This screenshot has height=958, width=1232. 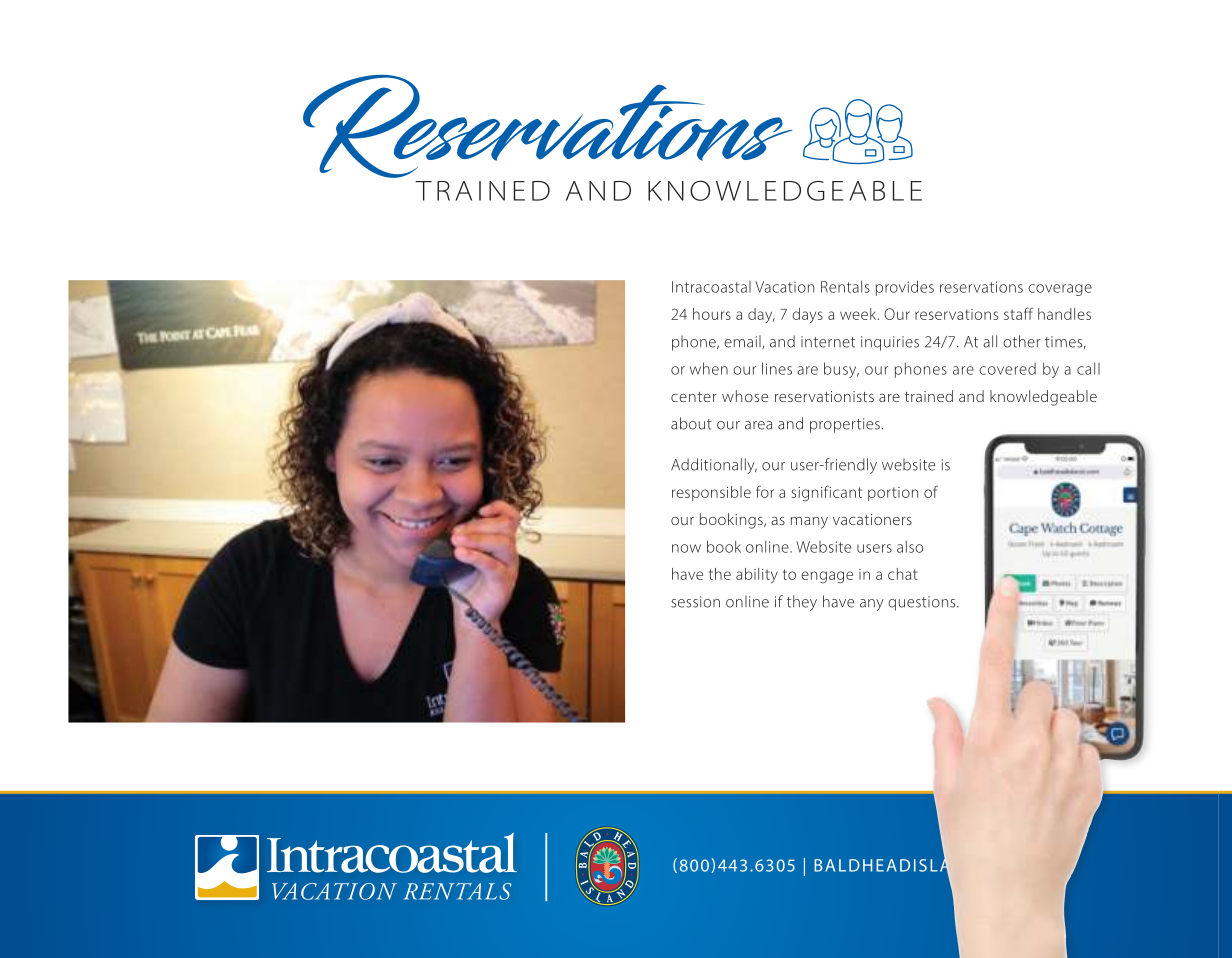 What do you see at coordinates (695, 602) in the screenshot?
I see `session` at bounding box center [695, 602].
